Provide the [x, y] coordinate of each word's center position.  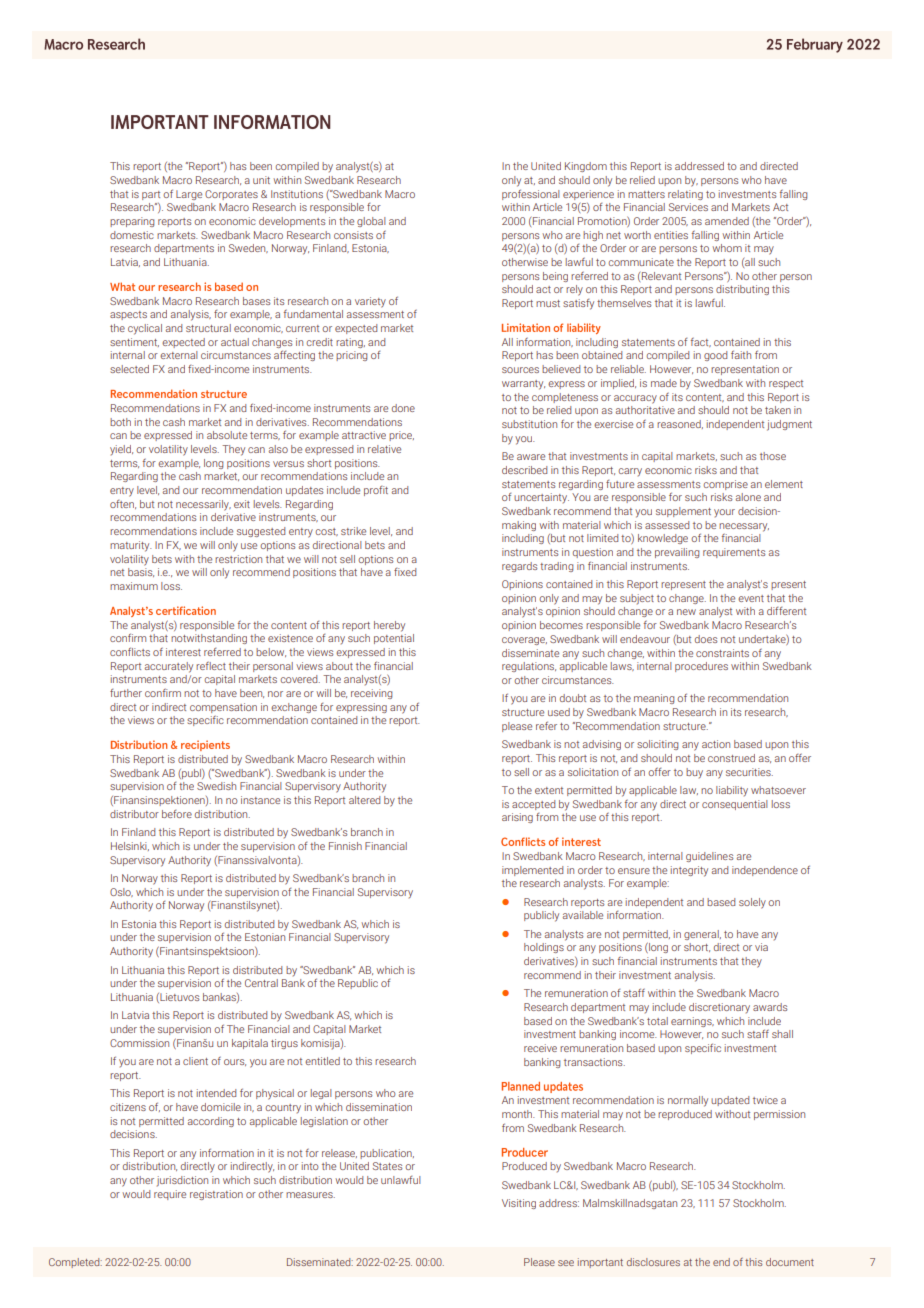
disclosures [653, 1262]
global [371, 222]
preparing [132, 222]
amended [727, 221]
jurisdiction [182, 1181]
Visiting [519, 1204]
